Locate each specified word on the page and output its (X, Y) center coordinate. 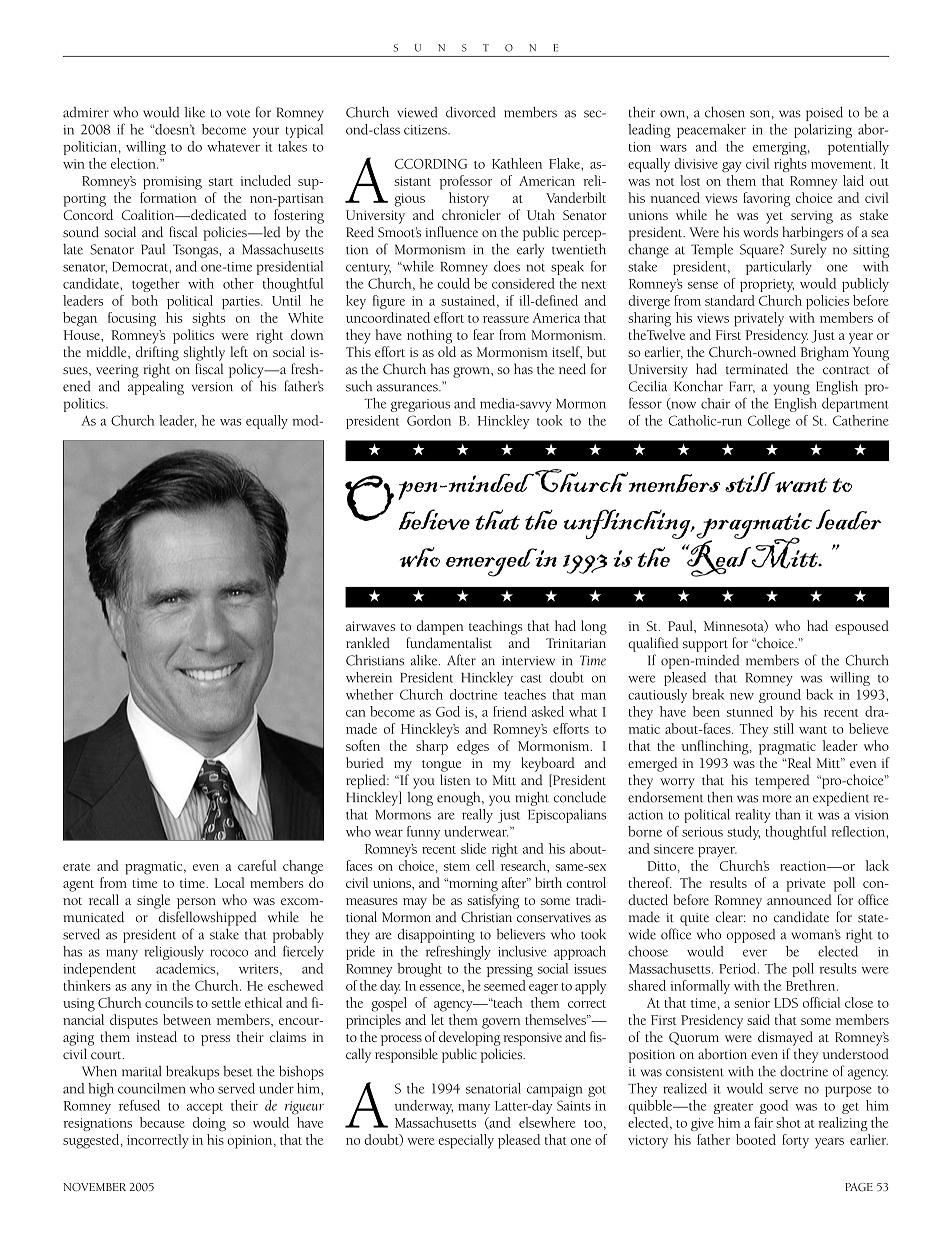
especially (466, 1141)
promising (172, 183)
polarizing (823, 131)
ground (780, 696)
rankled (368, 643)
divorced (470, 112)
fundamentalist (449, 643)
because (162, 1122)
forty (795, 1141)
